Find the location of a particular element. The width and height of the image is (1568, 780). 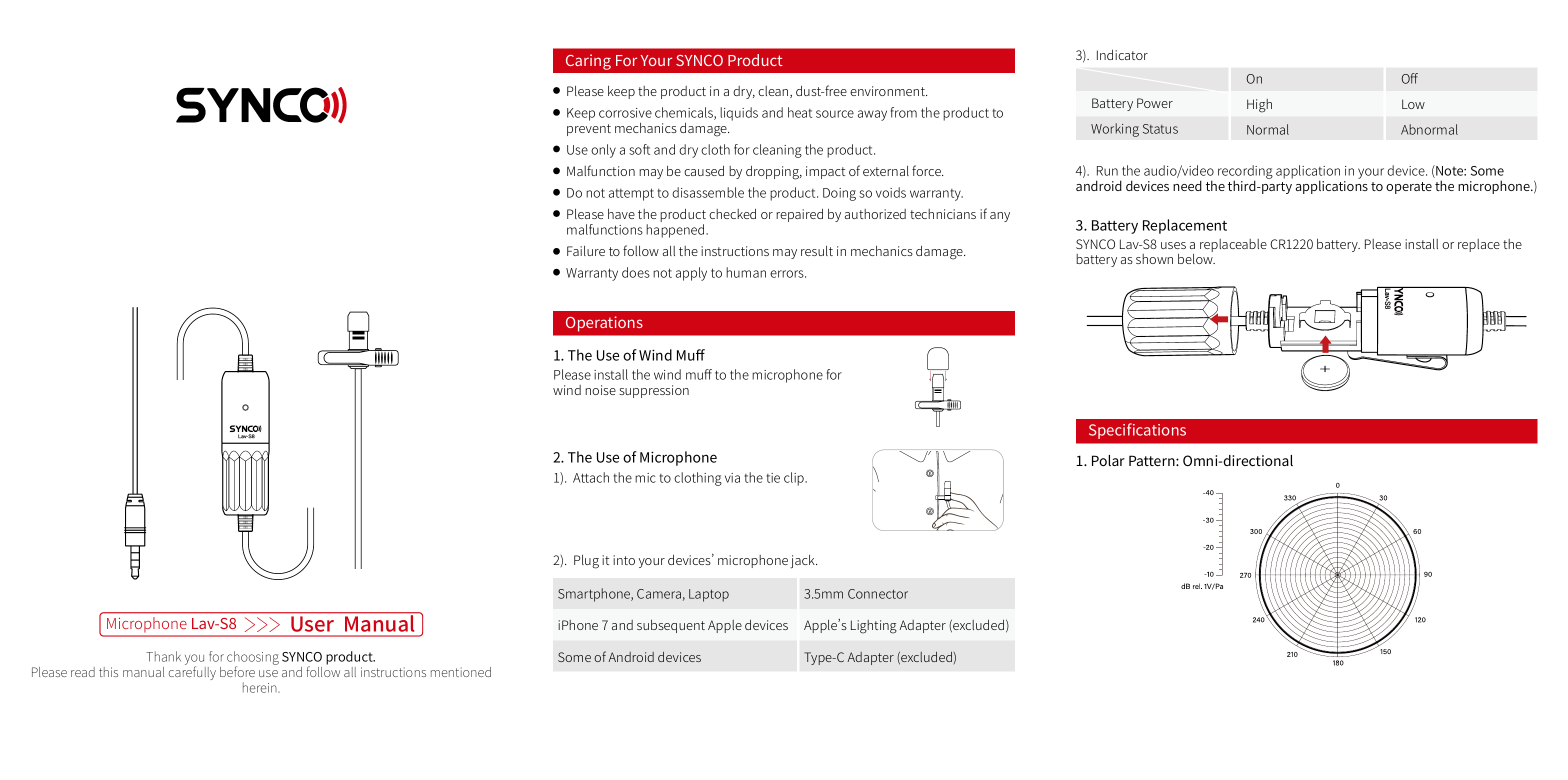

checked is located at coordinates (732, 214).
